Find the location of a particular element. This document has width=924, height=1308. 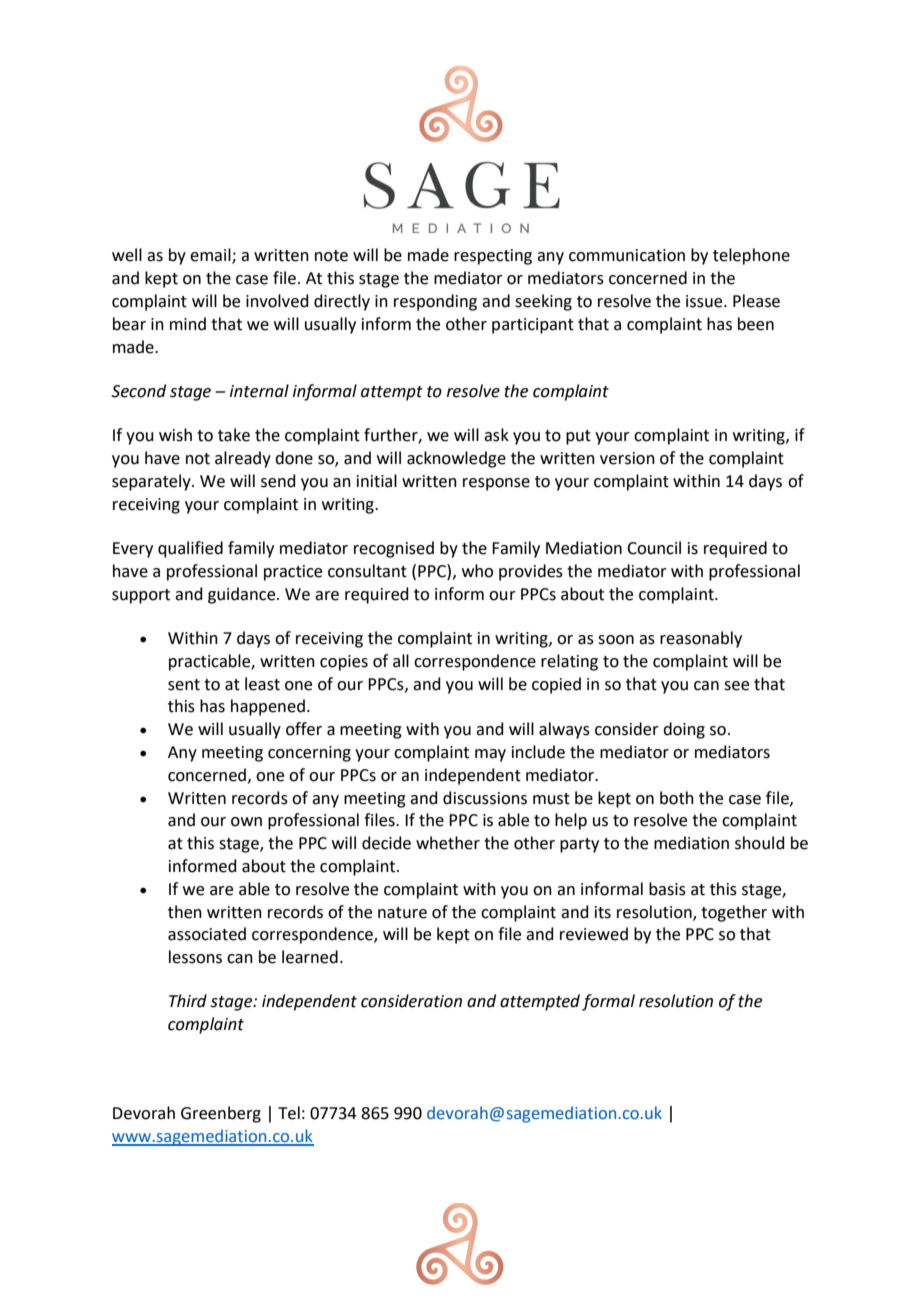

whether is located at coordinates (448, 843).
